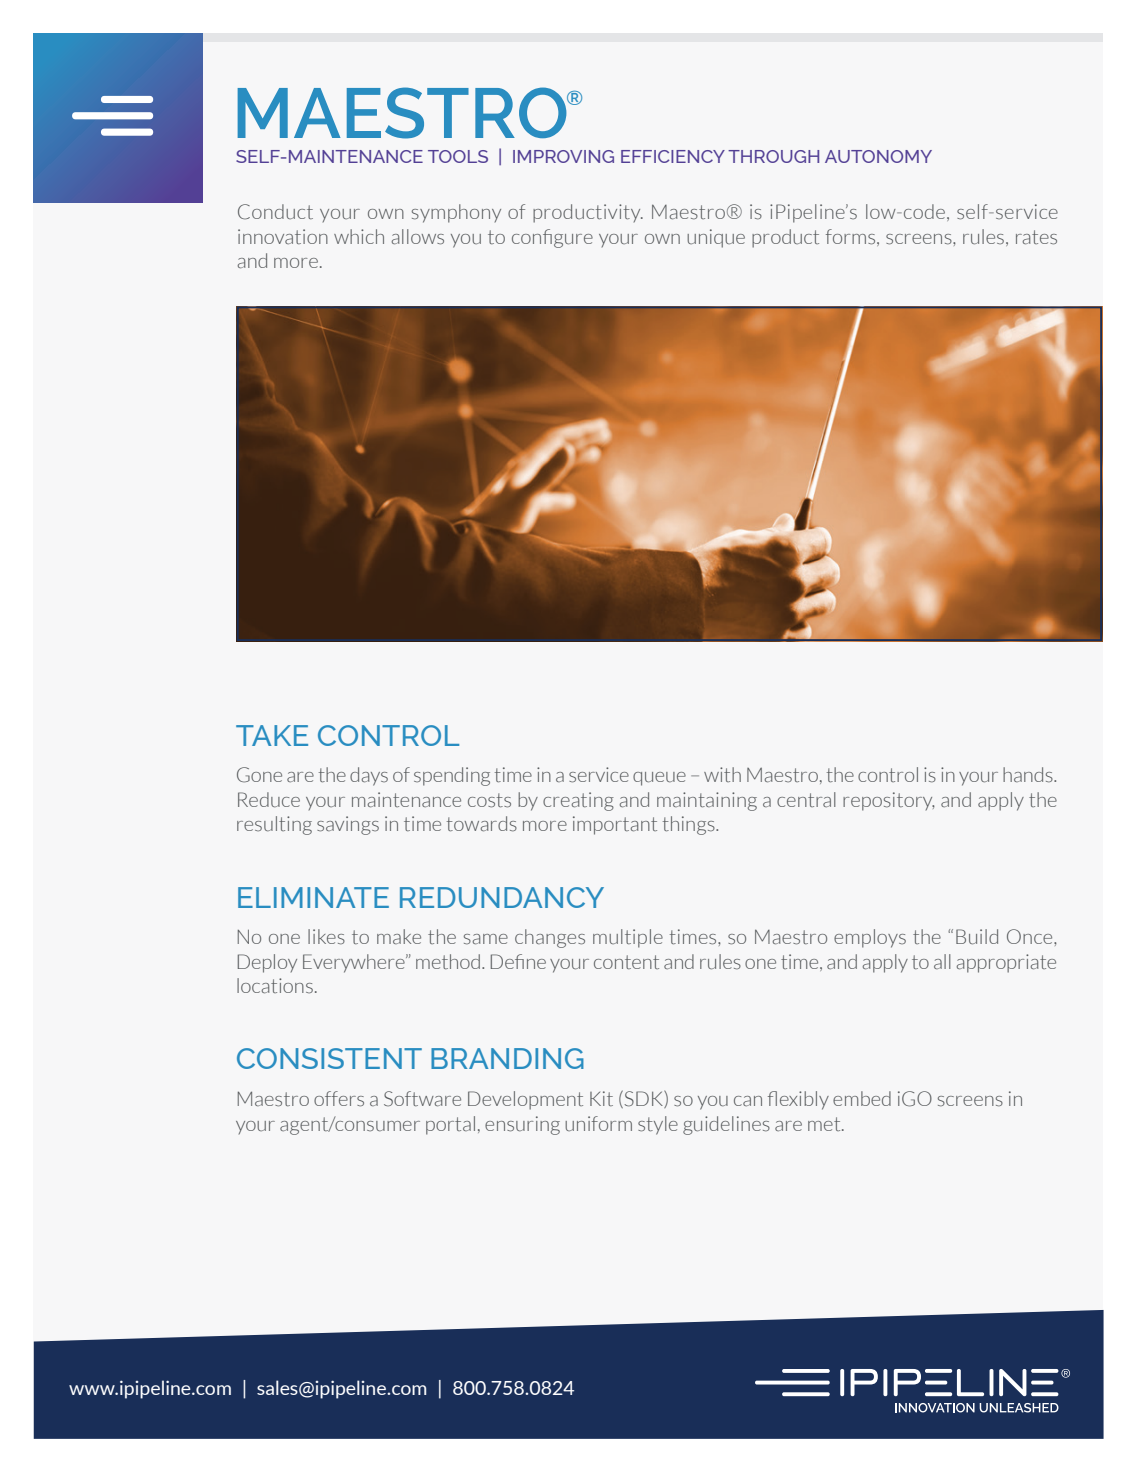  What do you see at coordinates (852, 237) in the screenshot?
I see `forms` at bounding box center [852, 237].
